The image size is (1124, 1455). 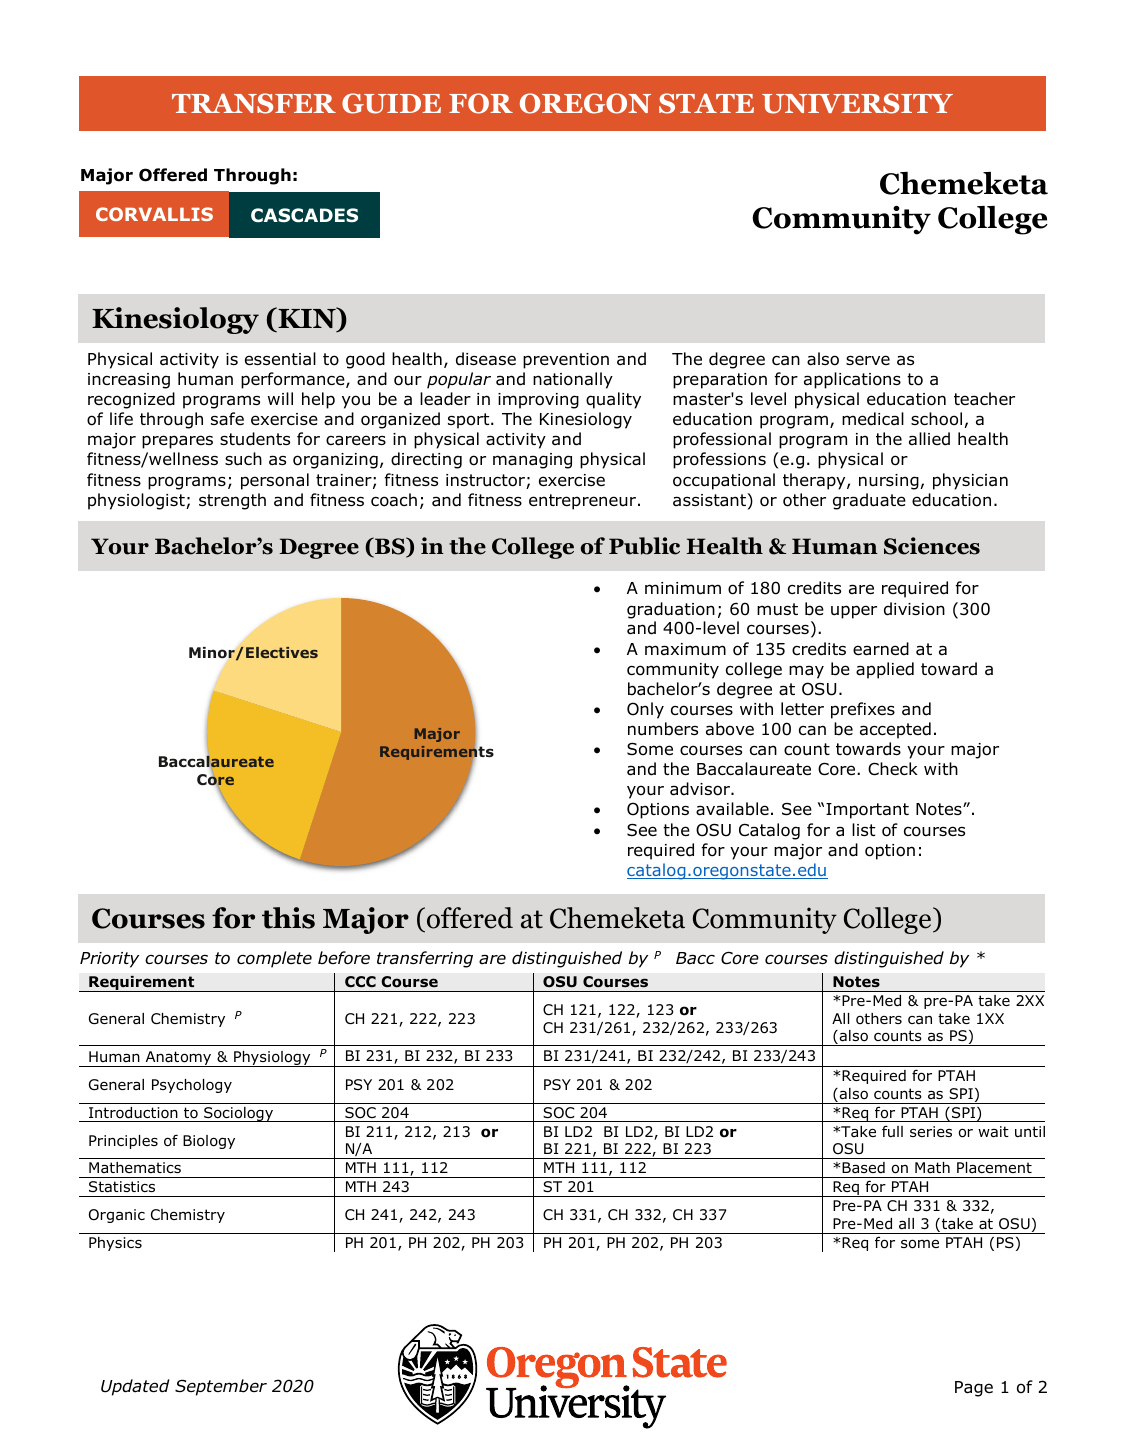 I want to click on CORVALLIS, so click(x=154, y=214).
